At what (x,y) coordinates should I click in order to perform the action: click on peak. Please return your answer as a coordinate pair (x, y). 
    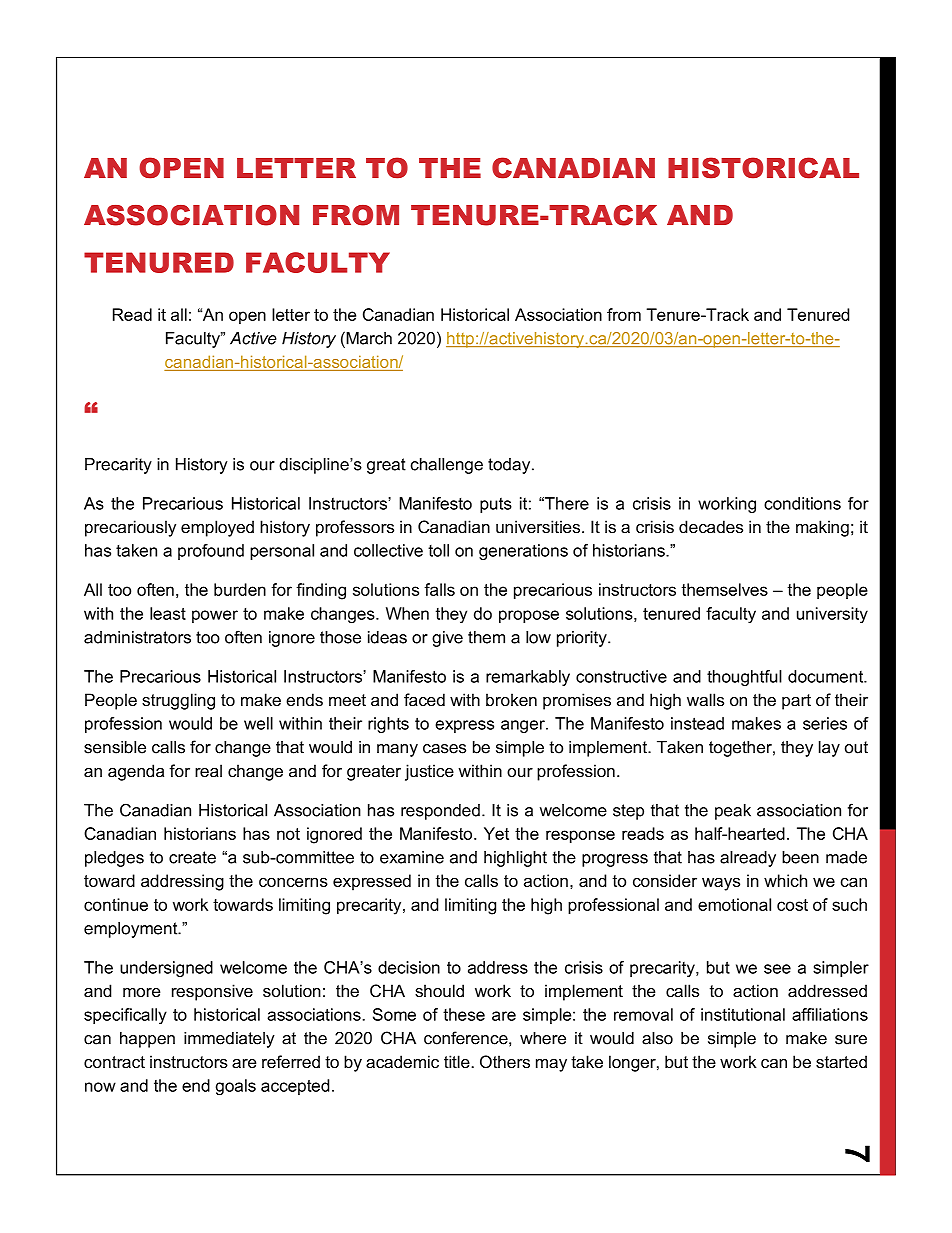
    Looking at the image, I should click on (733, 812).
